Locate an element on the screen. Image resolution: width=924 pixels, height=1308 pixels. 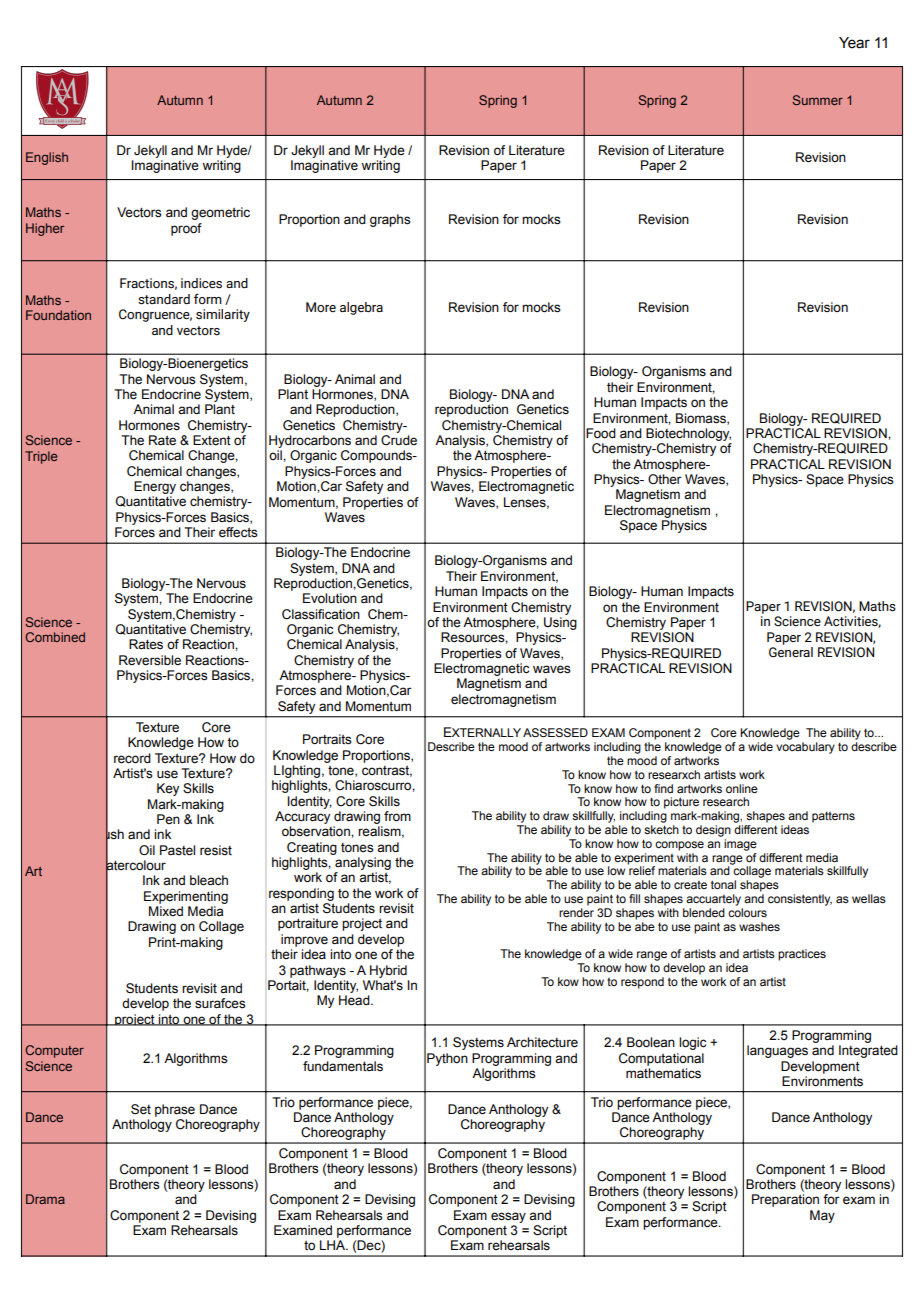
Using is located at coordinates (560, 623).
